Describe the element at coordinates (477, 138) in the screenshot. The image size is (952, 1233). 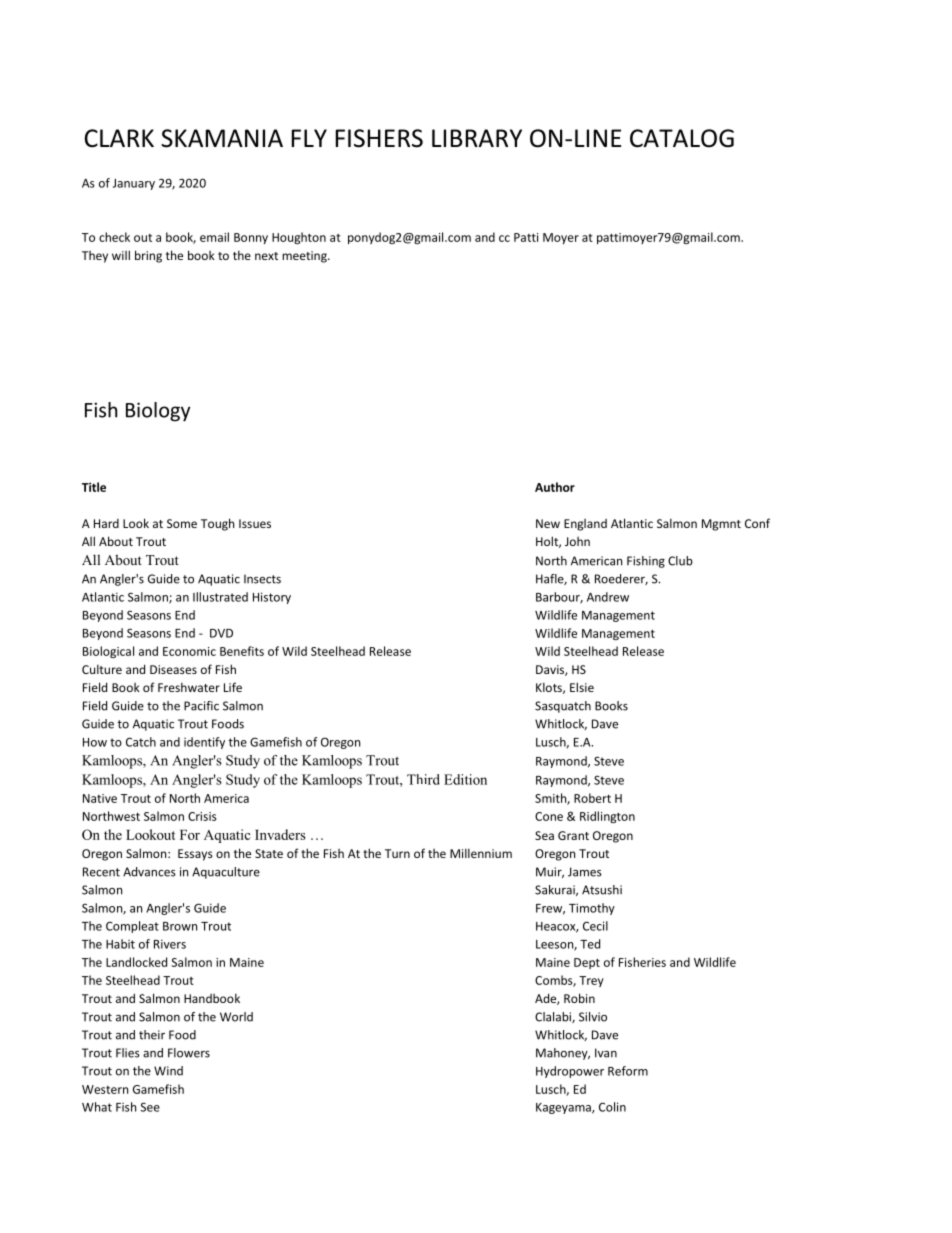
I see `LIBRARY` at that location.
